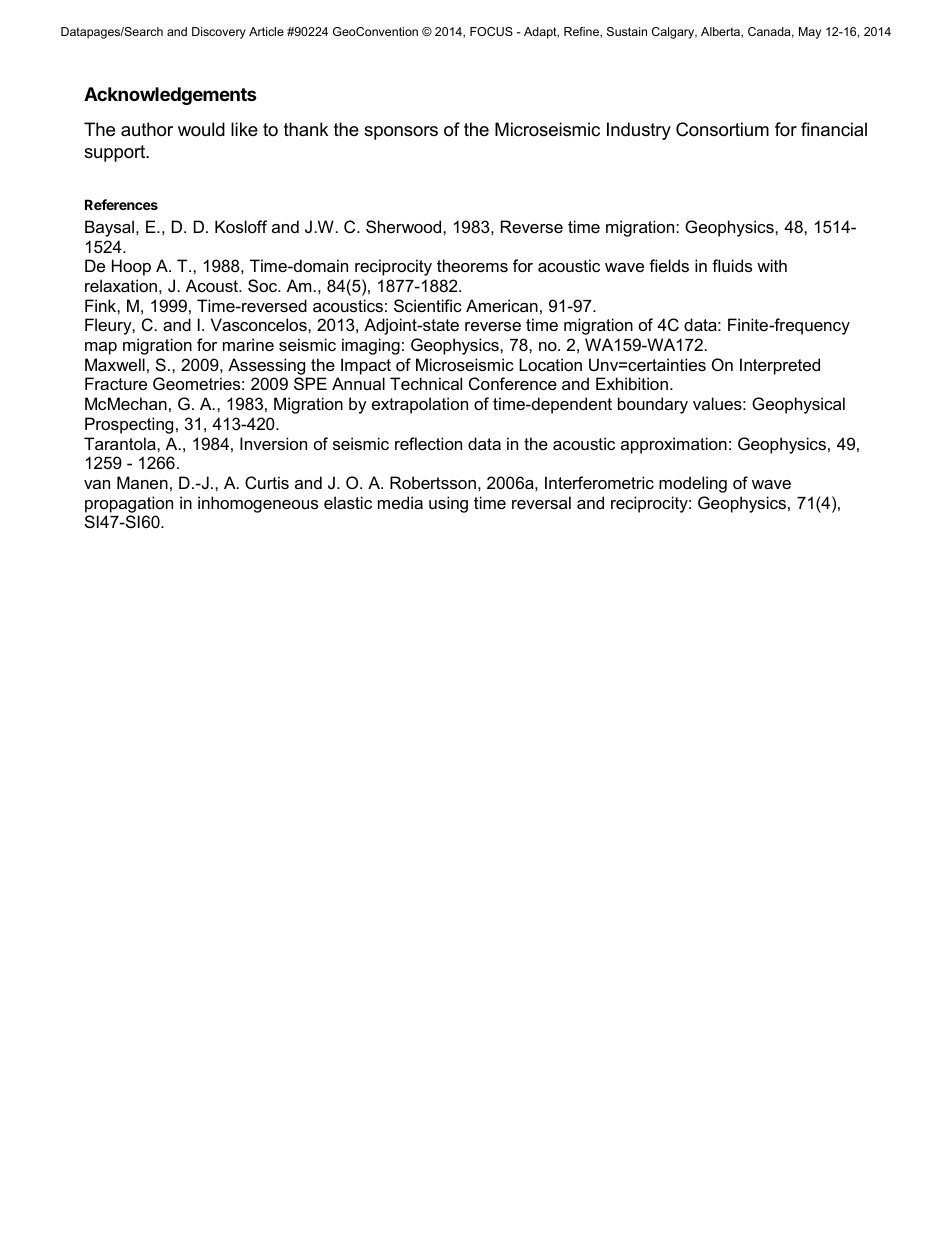 The height and width of the screenshot is (1233, 952). What do you see at coordinates (219, 33) in the screenshot?
I see `Discovery` at bounding box center [219, 33].
